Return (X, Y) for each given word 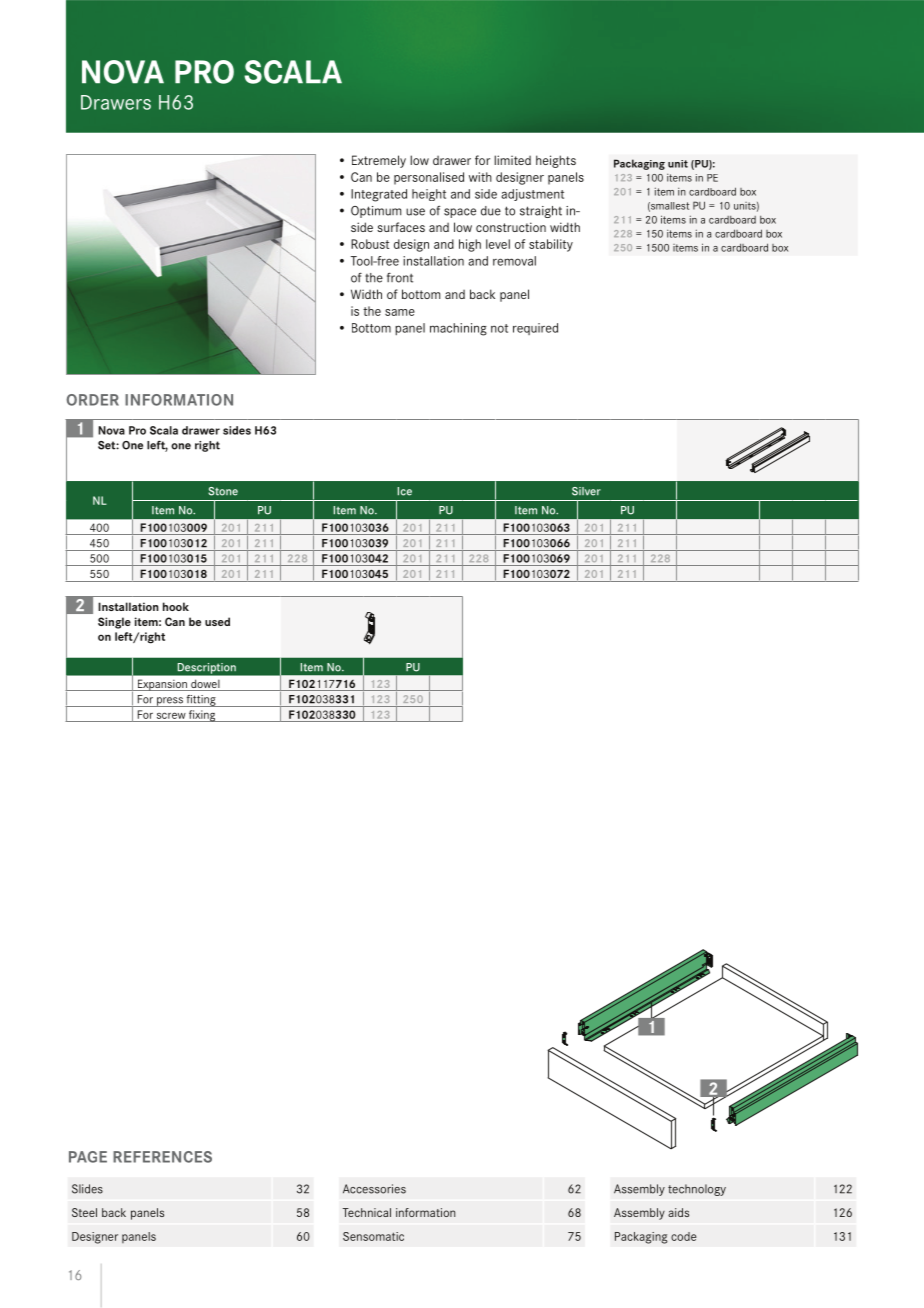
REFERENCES (162, 1157)
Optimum (376, 212)
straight (541, 212)
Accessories (374, 1189)
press (170, 702)
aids (678, 1212)
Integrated (379, 195)
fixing (202, 716)
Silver (586, 491)
